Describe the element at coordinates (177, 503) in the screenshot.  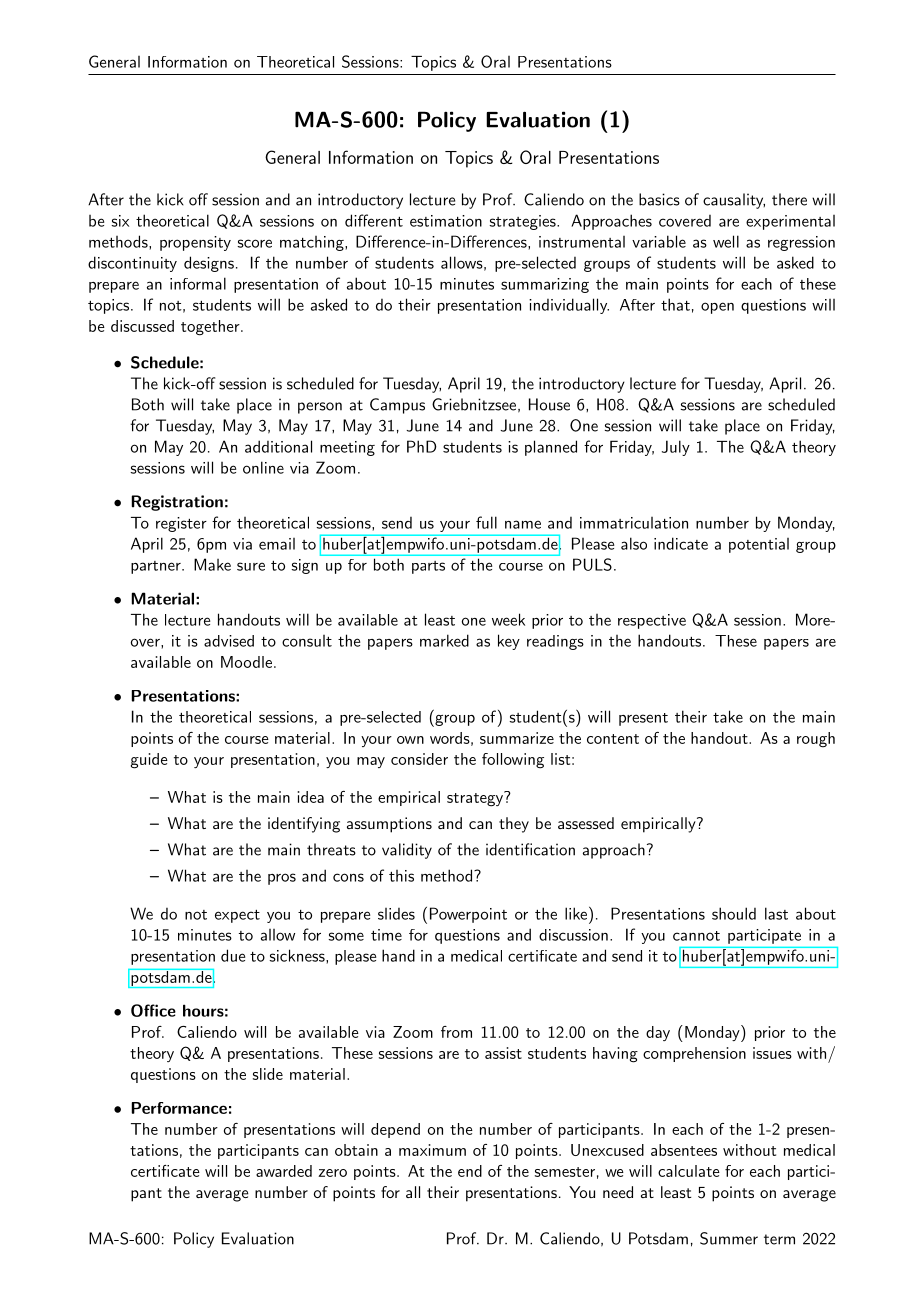
I see `Registration` at that location.
